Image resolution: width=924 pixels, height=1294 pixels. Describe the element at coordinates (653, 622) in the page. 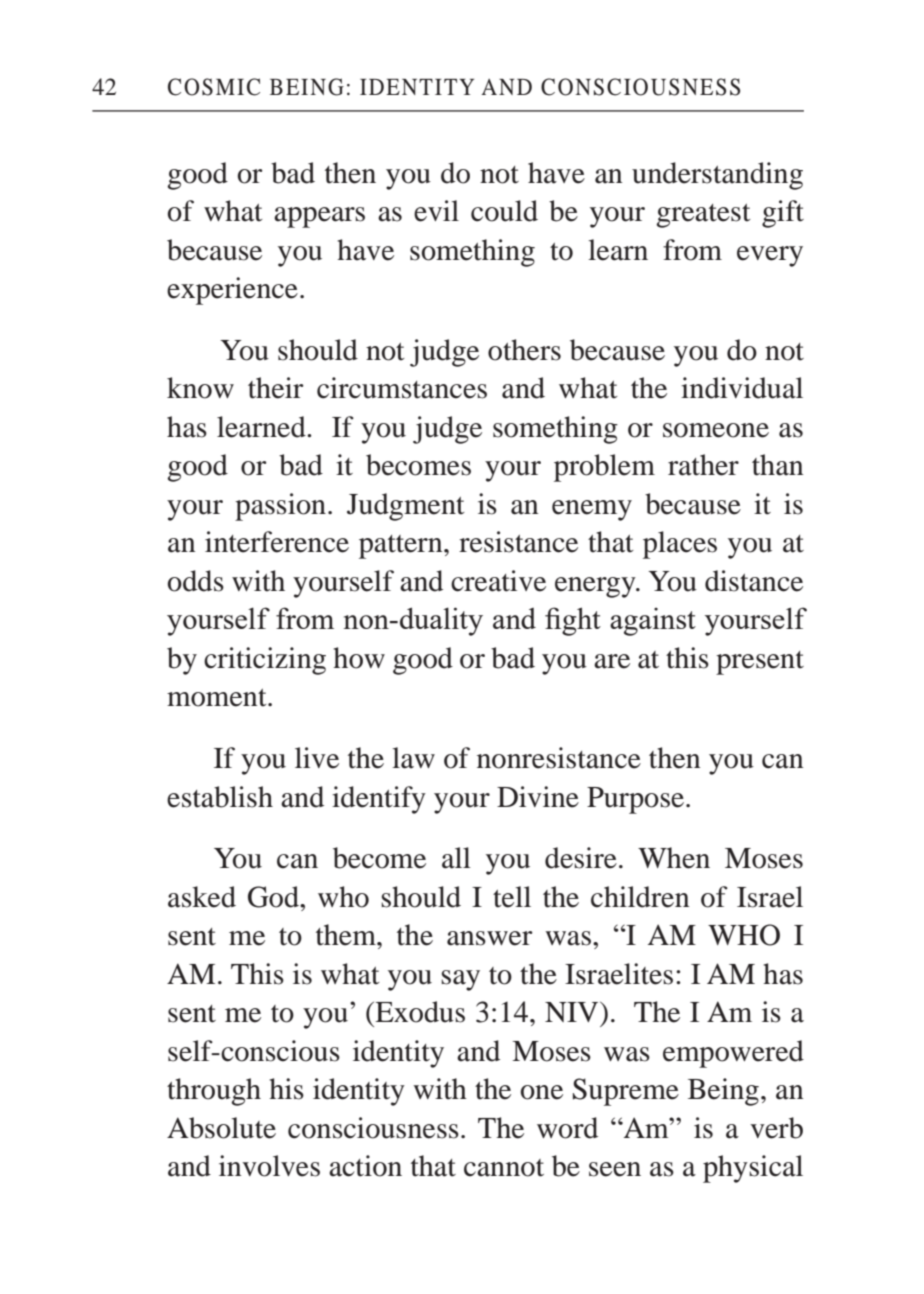

I see `against` at that location.
